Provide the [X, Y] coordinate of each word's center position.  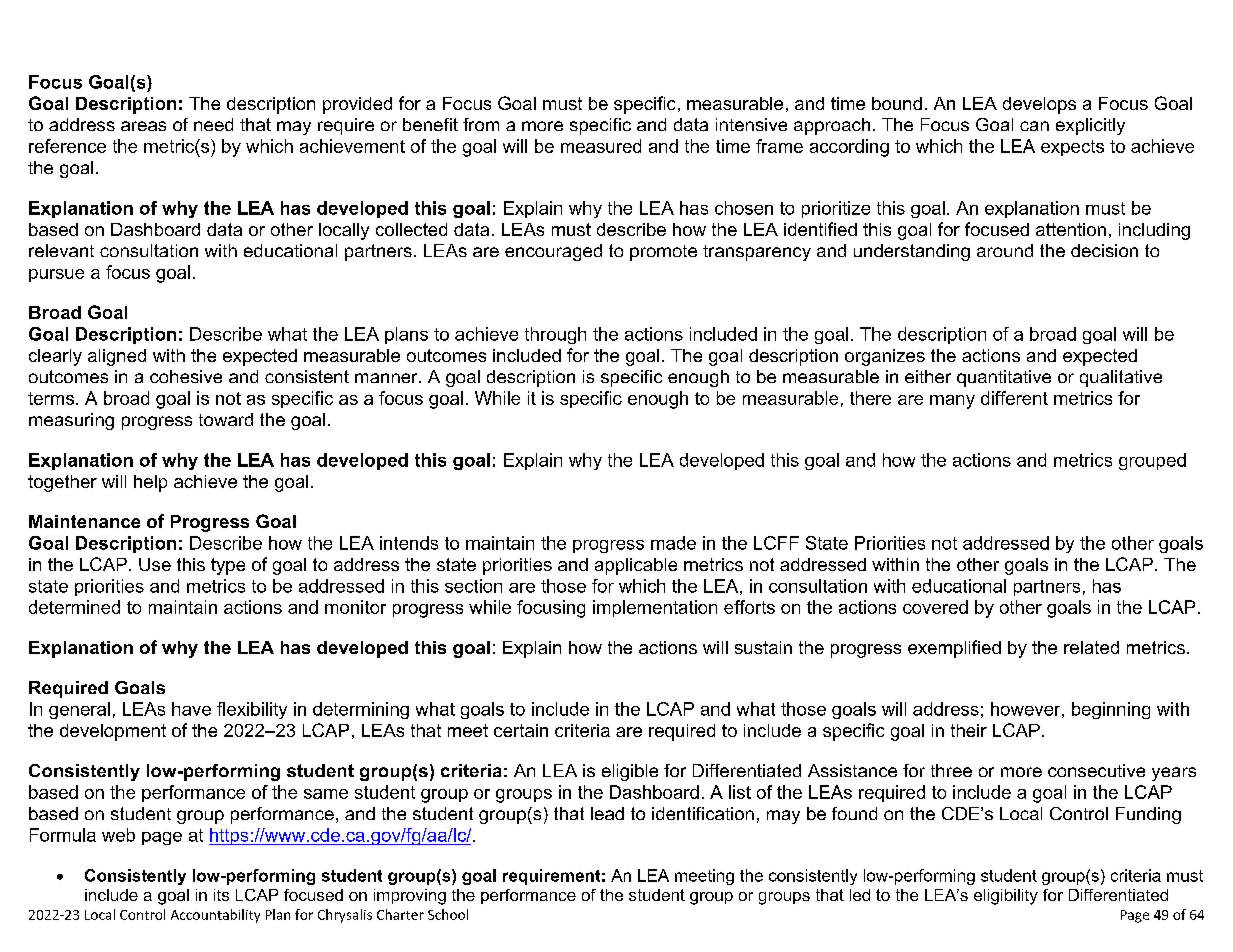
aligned [117, 357]
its [221, 895]
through [555, 335]
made [673, 543]
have [191, 709]
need [213, 124]
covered [935, 607]
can [1034, 126]
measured [601, 146]
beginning [1111, 710]
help [150, 483]
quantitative [1004, 378]
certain [521, 730]
